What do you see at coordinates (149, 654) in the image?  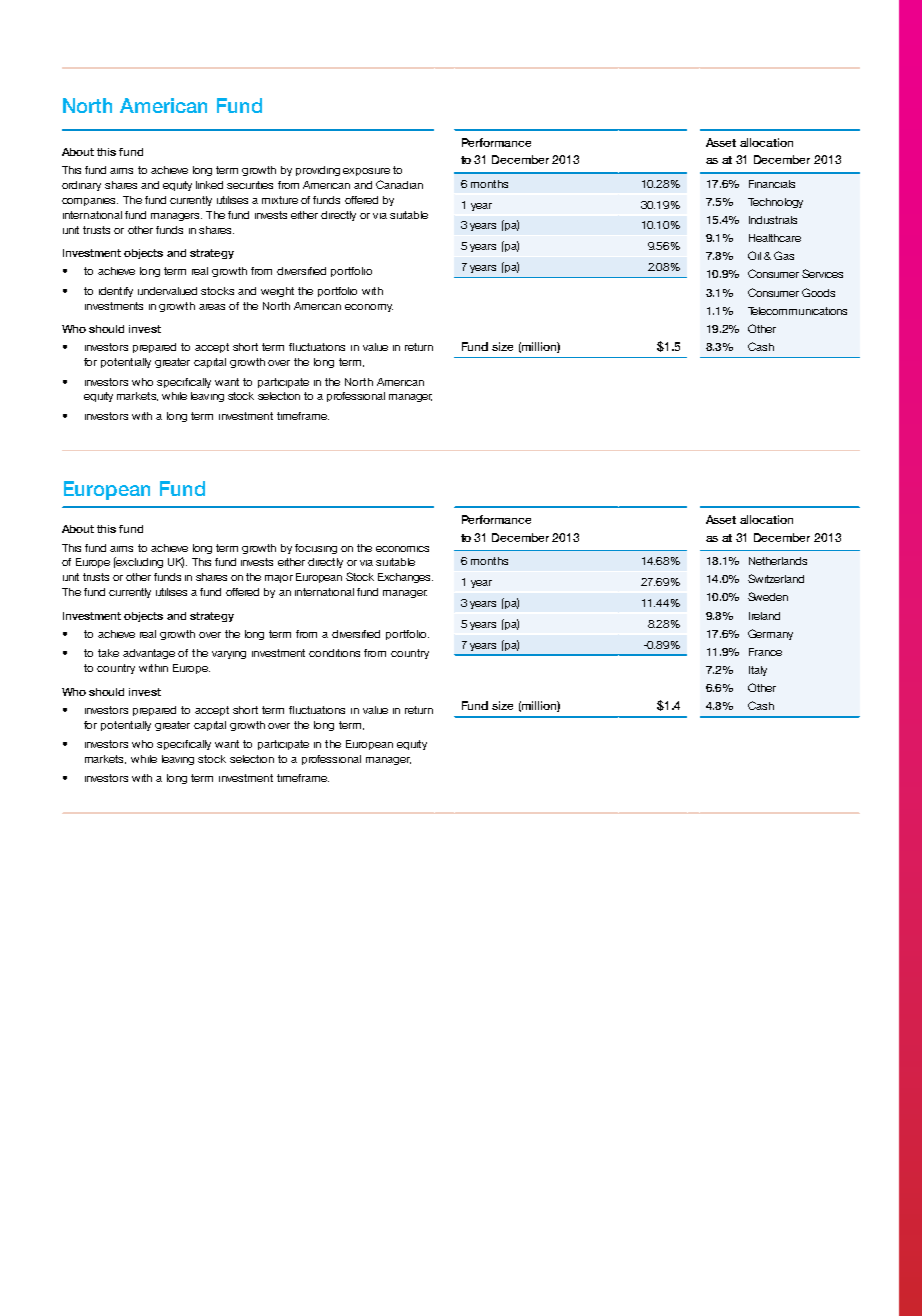 I see `advantage` at bounding box center [149, 654].
